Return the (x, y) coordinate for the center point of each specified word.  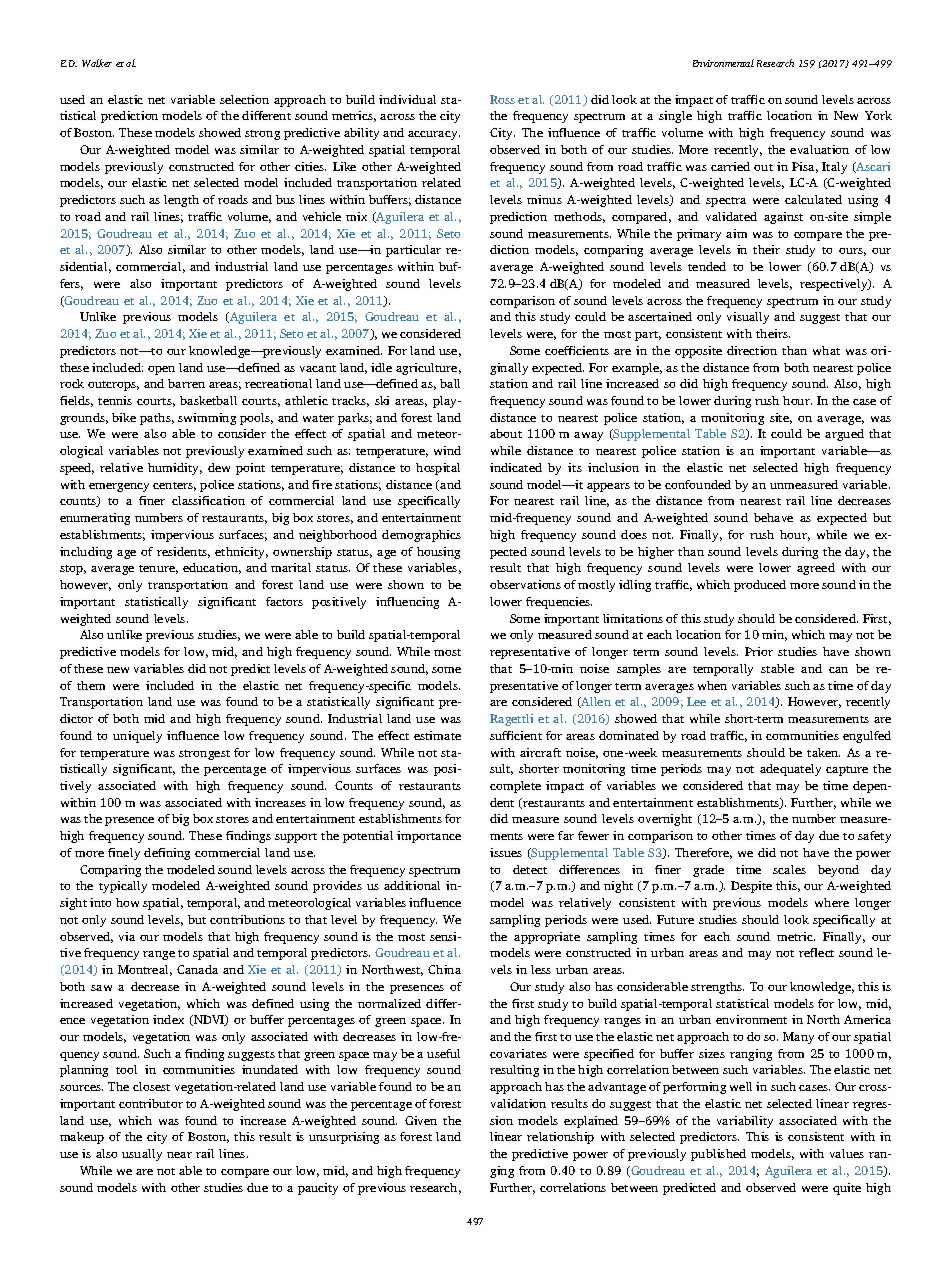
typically (123, 887)
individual (407, 99)
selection (244, 99)
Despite (751, 887)
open (161, 370)
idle (381, 367)
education (212, 568)
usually (142, 1155)
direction (752, 350)
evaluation (819, 149)
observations (525, 584)
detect (530, 869)
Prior (759, 651)
